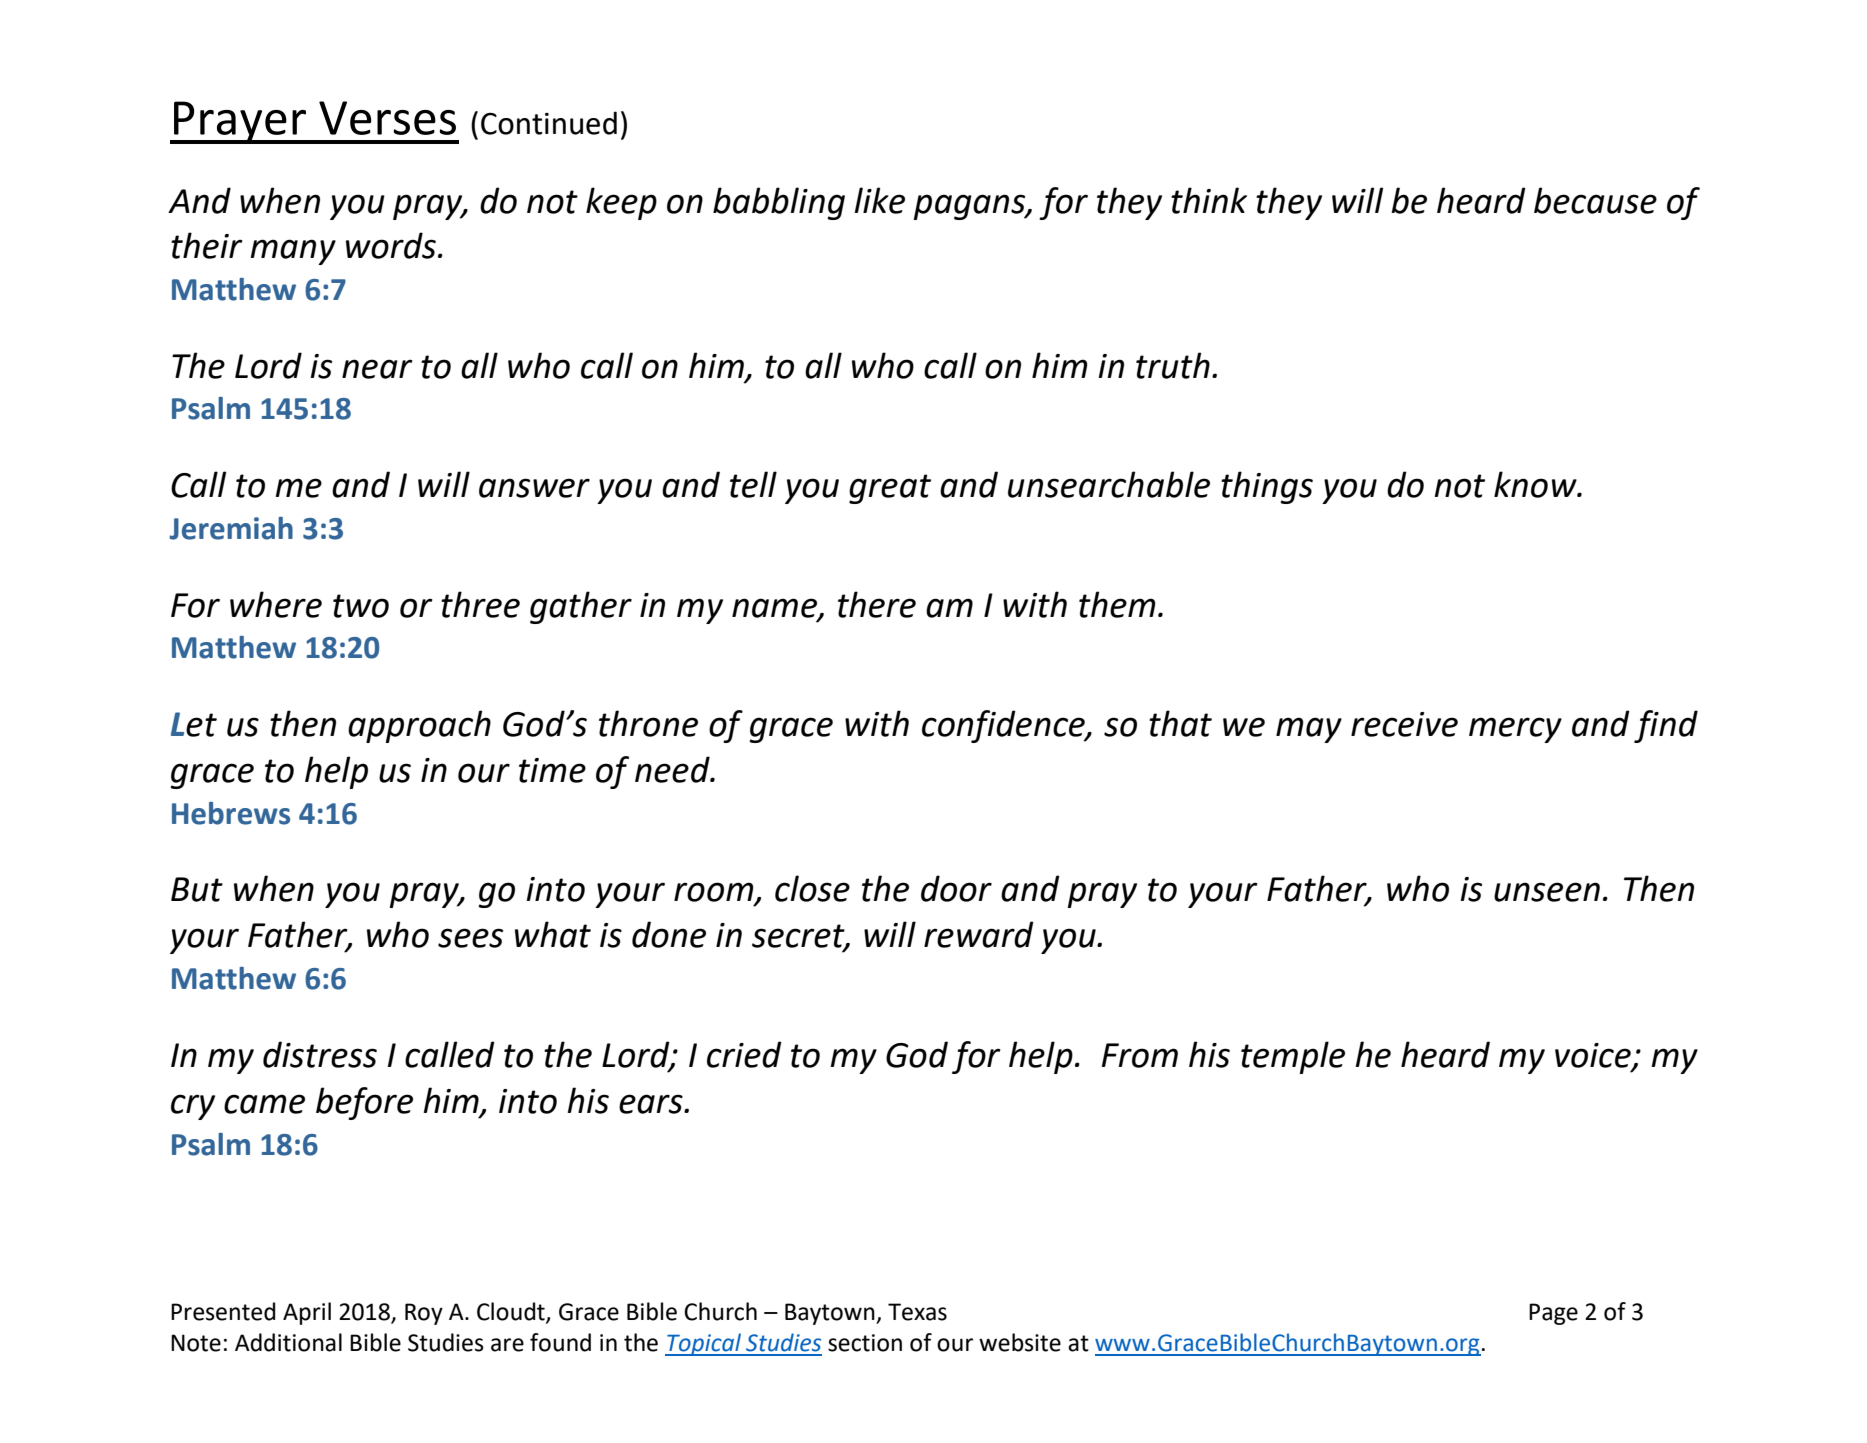 The image size is (1867, 1443). Describe the element at coordinates (424, 1314) in the image. I see `Roy` at that location.
